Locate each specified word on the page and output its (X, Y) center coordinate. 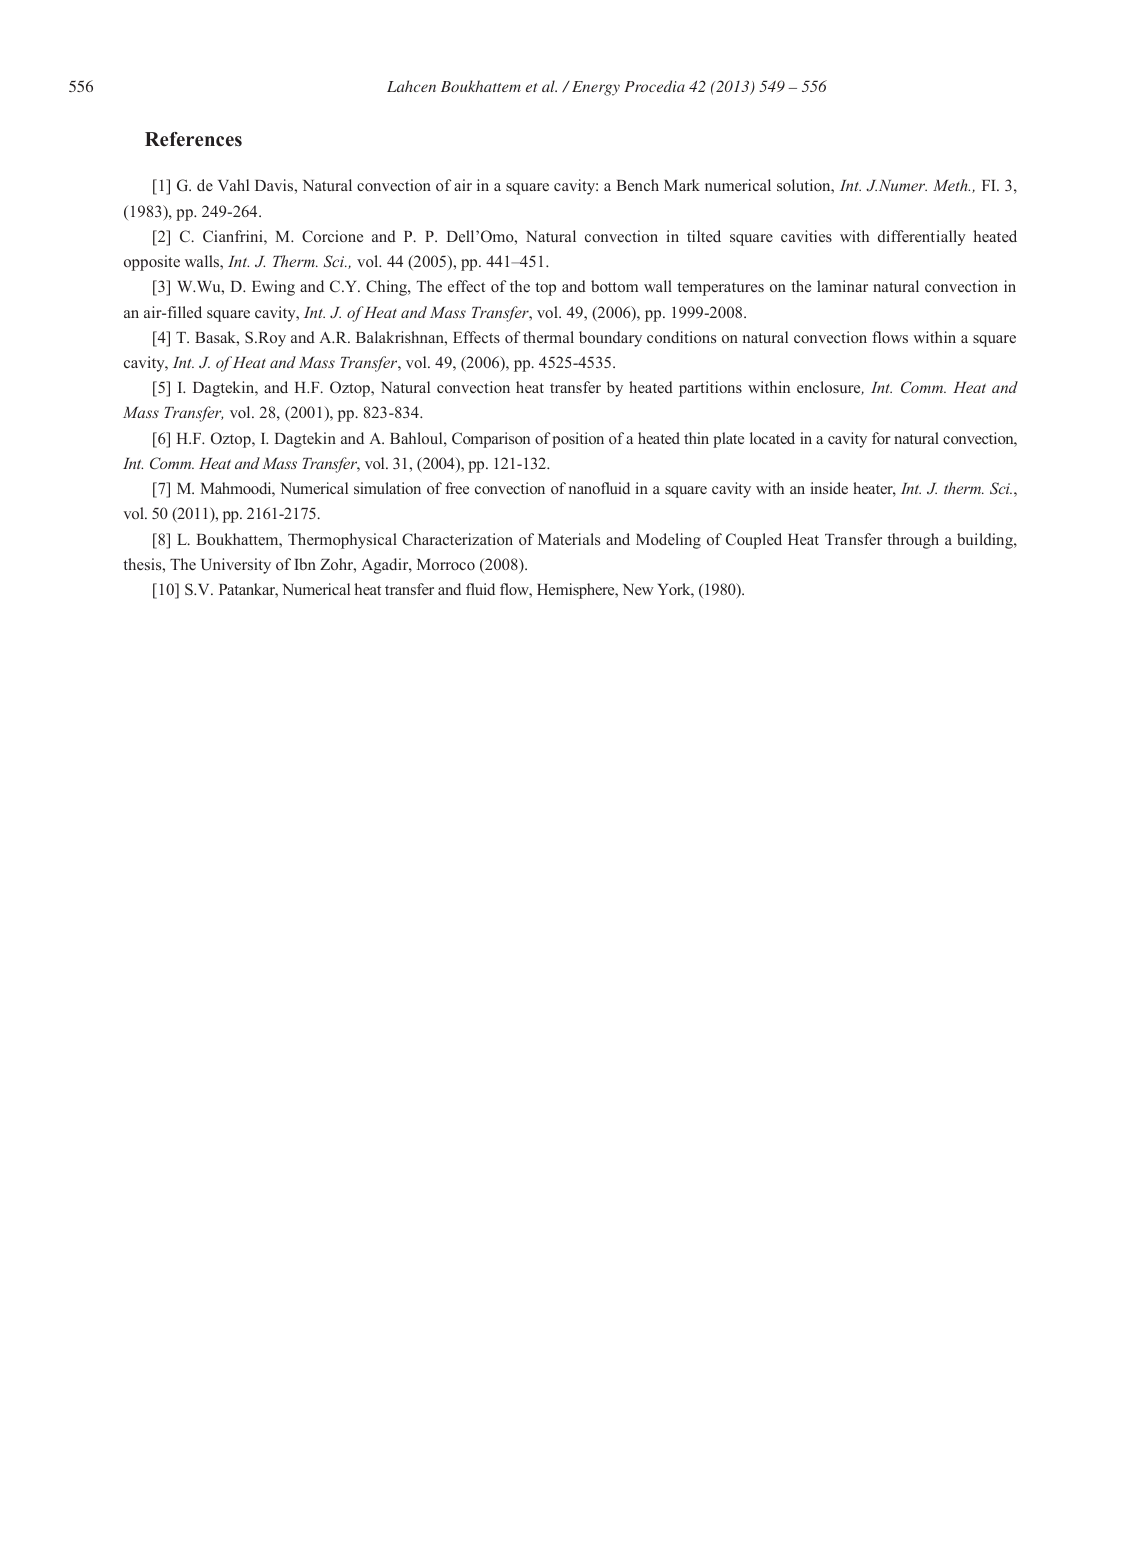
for (881, 438)
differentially (922, 238)
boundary (610, 339)
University (236, 566)
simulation (387, 488)
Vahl (233, 185)
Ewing (273, 288)
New (638, 589)
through (913, 541)
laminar (842, 286)
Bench (637, 185)
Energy (596, 88)
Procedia (654, 86)
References (193, 139)
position (578, 440)
